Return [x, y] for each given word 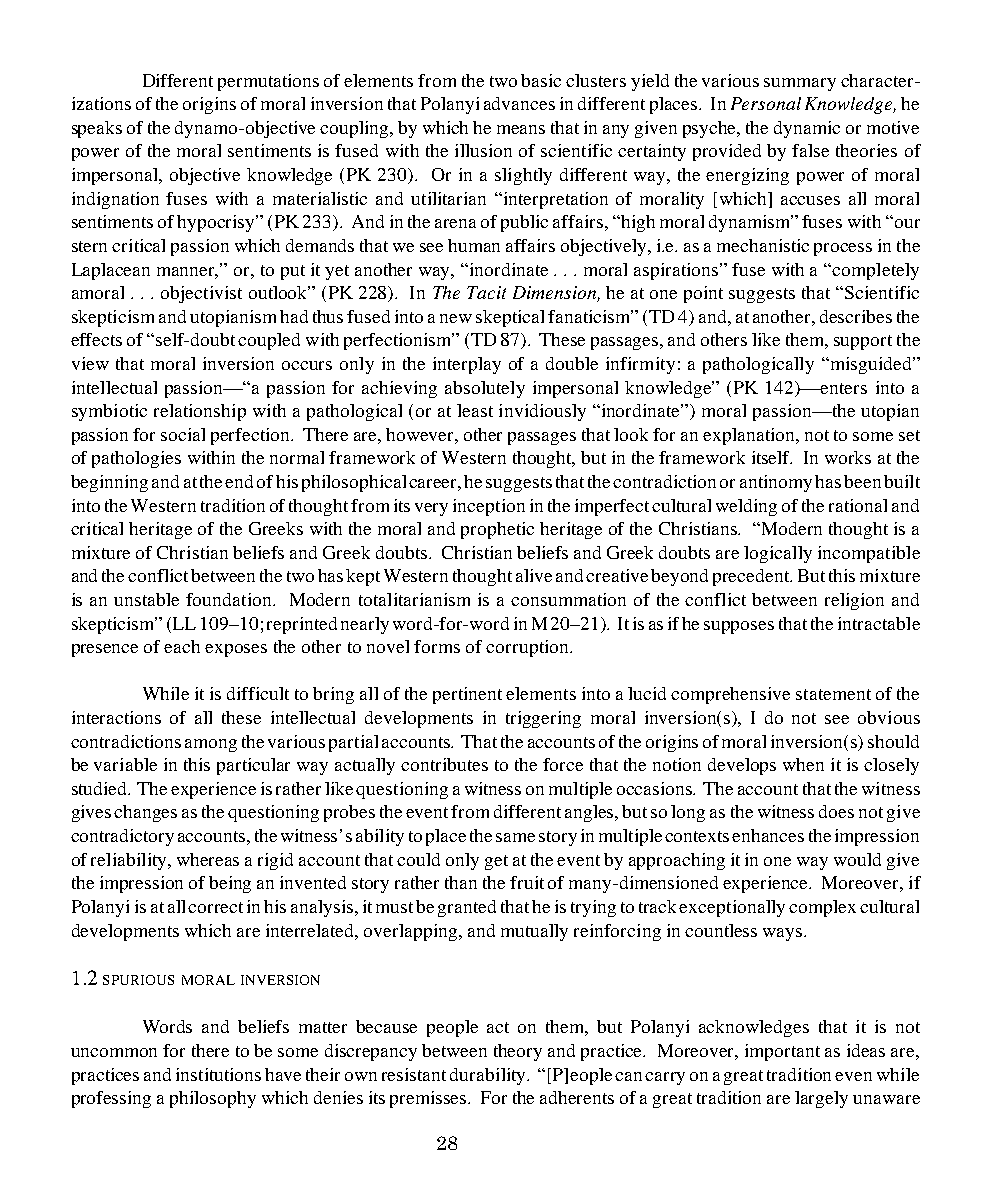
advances [519, 103]
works [848, 457]
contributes [444, 764]
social [183, 434]
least [475, 410]
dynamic [807, 129]
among [211, 745]
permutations [268, 82]
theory [518, 1052]
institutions [218, 1074]
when [803, 764]
